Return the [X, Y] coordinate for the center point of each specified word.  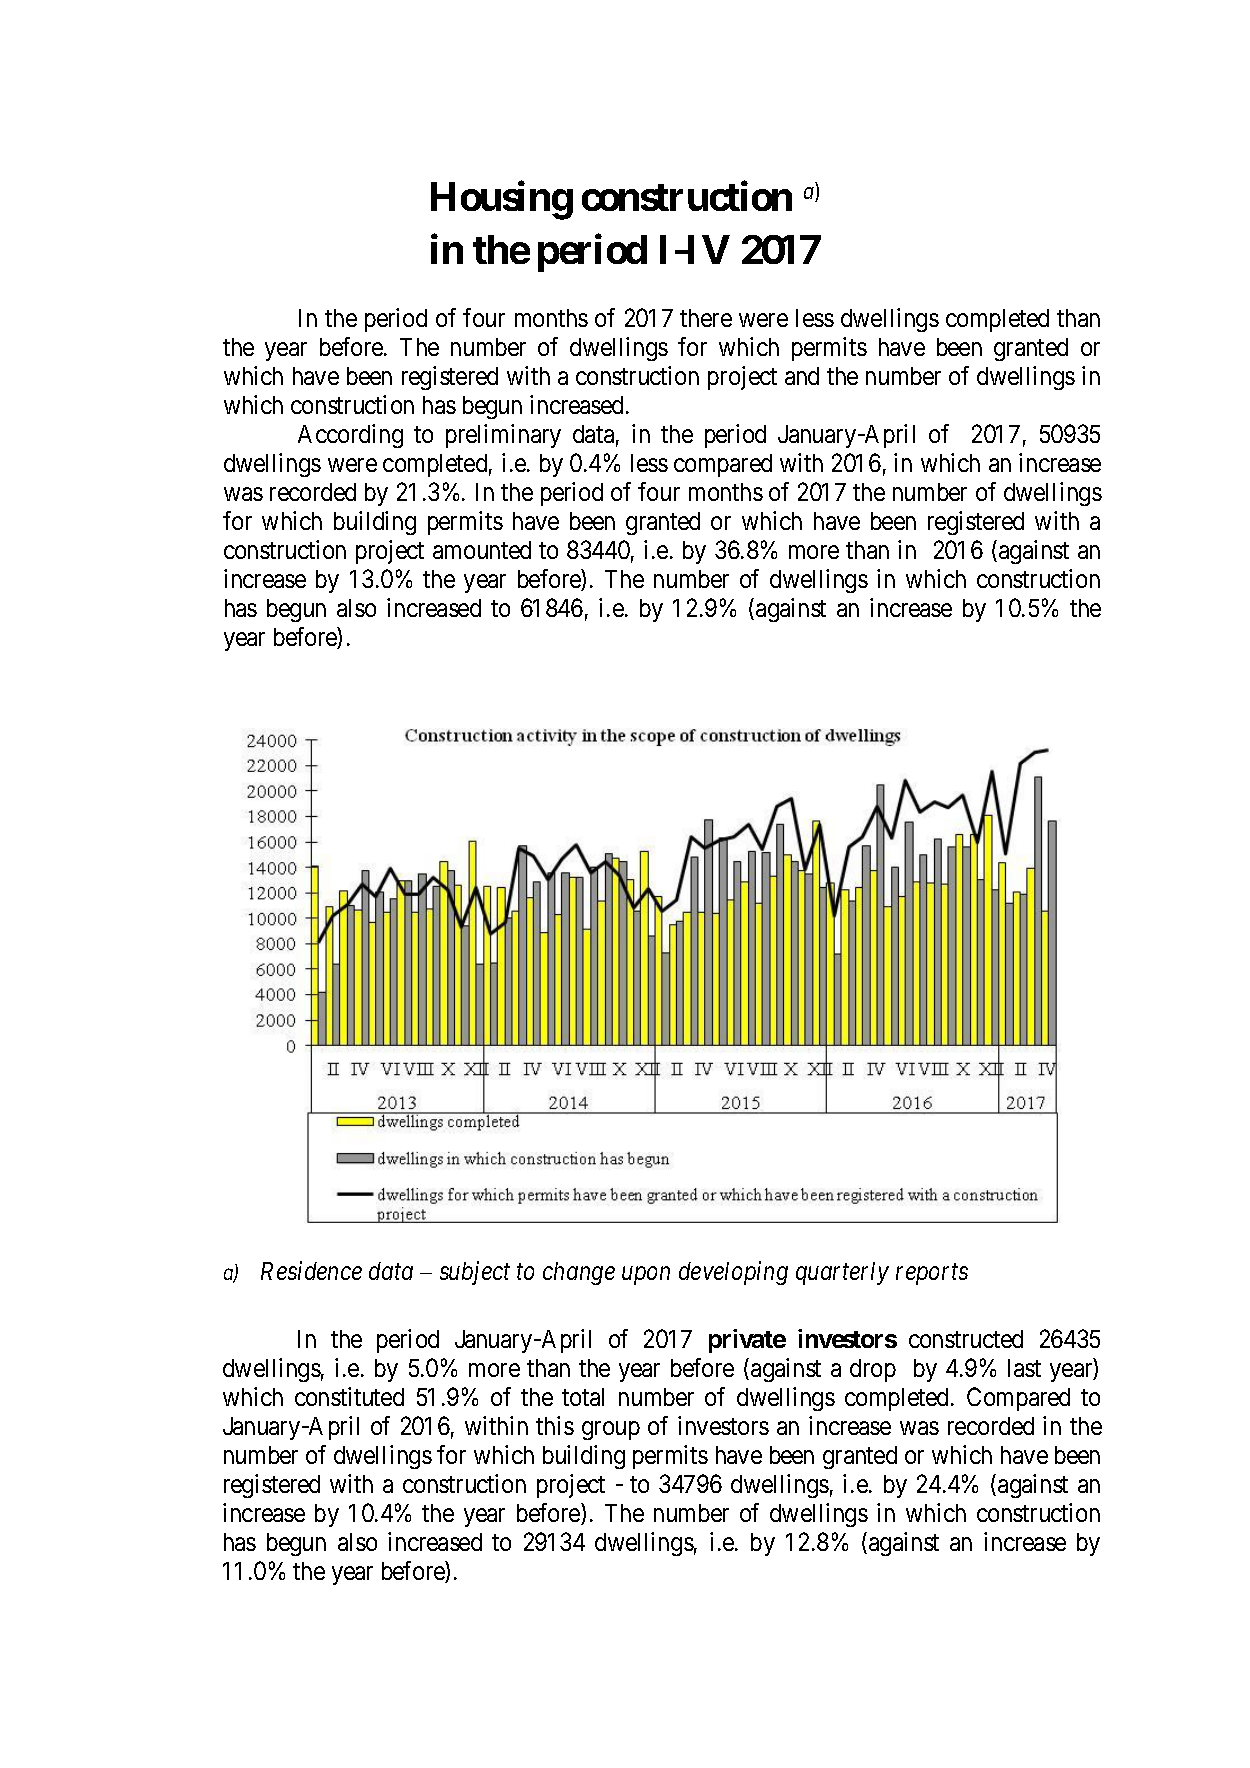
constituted [349, 1396]
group [611, 1431]
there [706, 318]
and [802, 376]
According [350, 436]
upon [646, 1276]
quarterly [842, 1273]
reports [932, 1274]
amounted [482, 550]
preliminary [503, 436]
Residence [311, 1270]
